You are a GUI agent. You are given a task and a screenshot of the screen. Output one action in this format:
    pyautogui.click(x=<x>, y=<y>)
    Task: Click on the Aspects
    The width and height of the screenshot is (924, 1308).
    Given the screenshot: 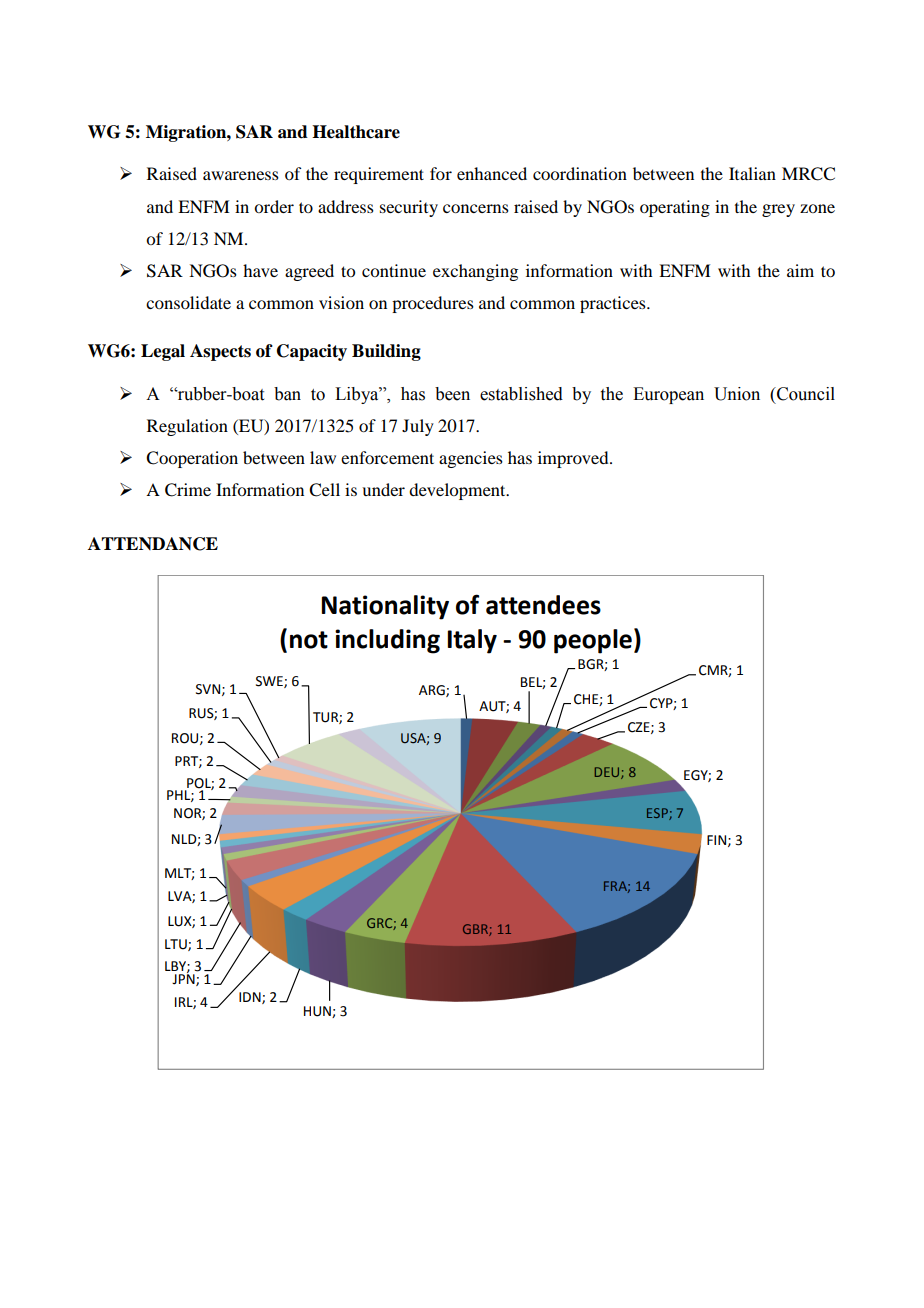 What is the action you would take?
    pyautogui.click(x=220, y=352)
